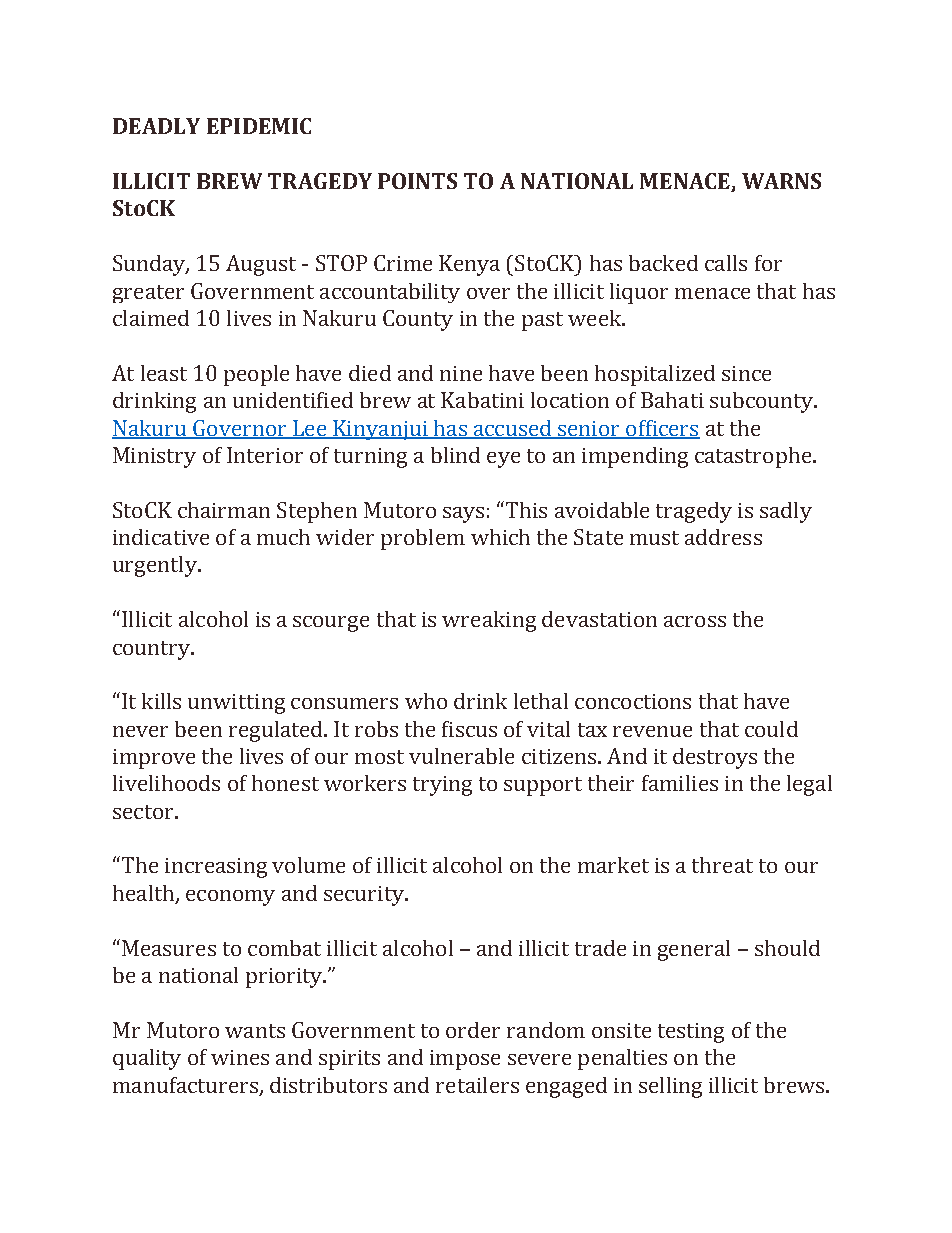 The width and height of the screenshot is (952, 1233). What do you see at coordinates (240, 1057) in the screenshot?
I see `wines` at bounding box center [240, 1057].
